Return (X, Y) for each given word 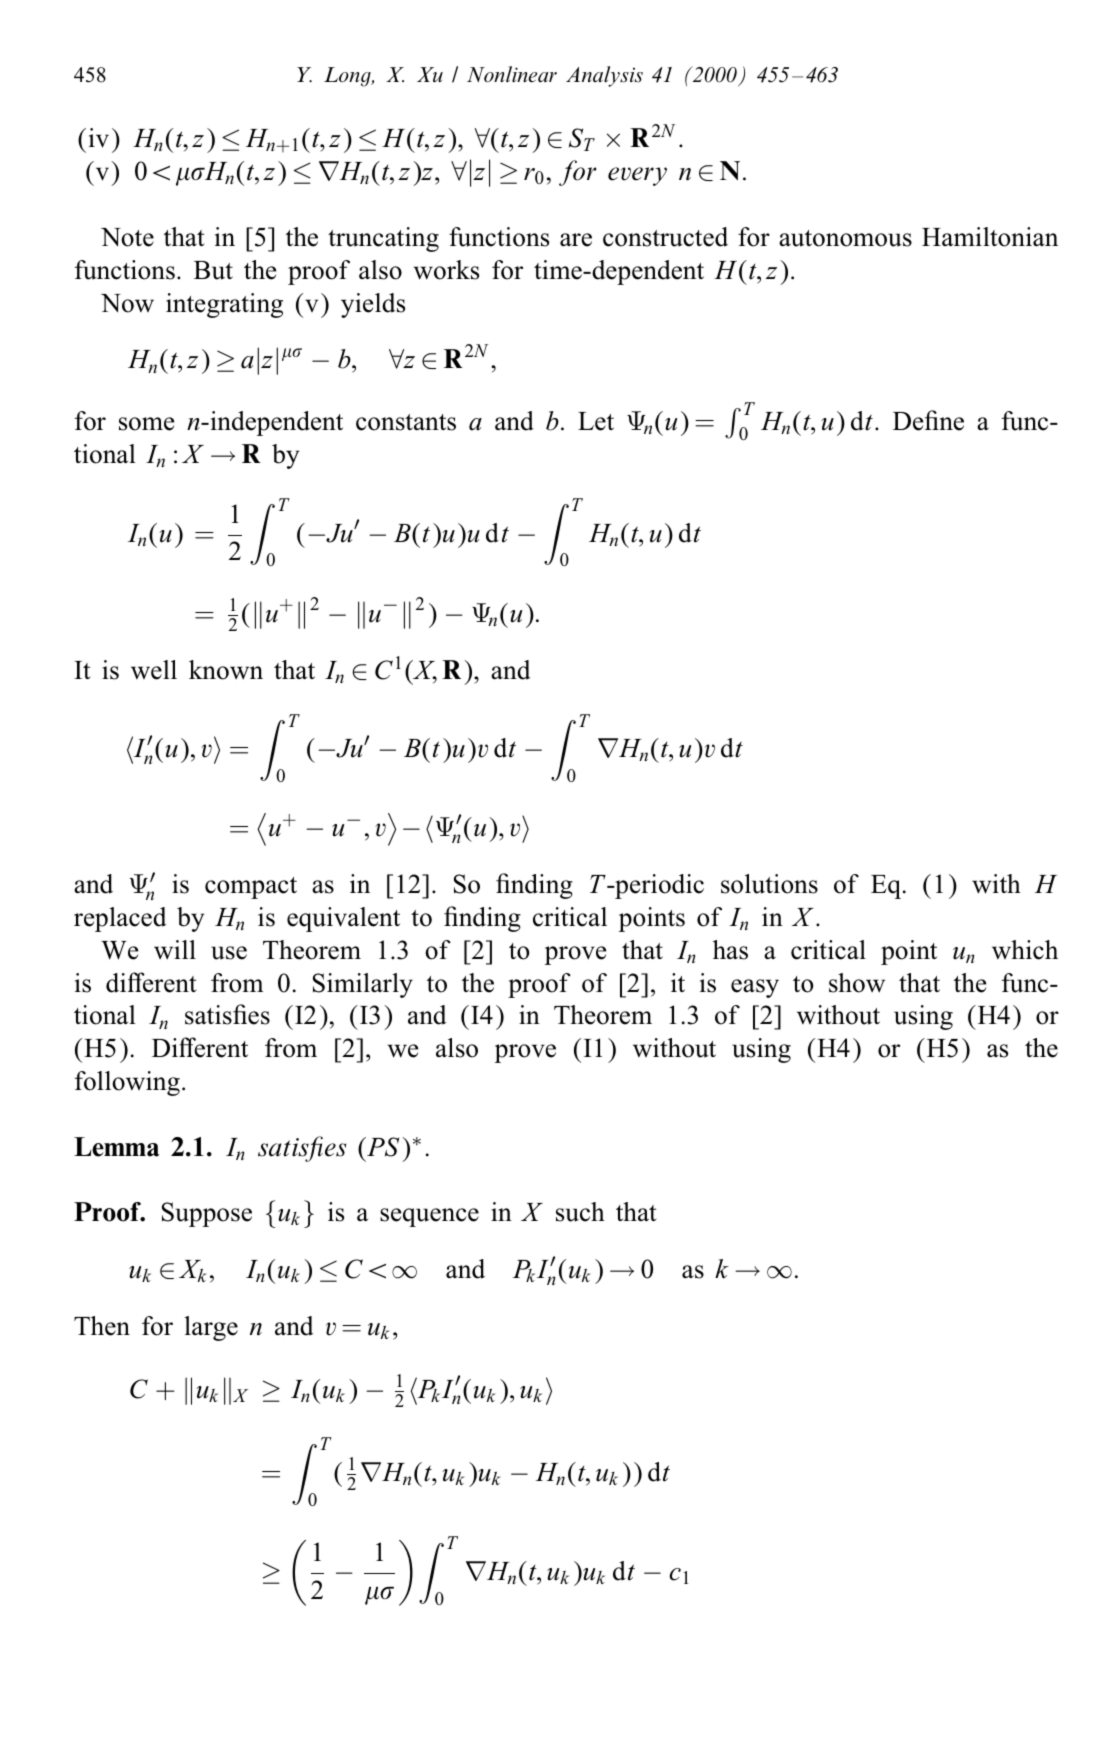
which (1025, 950)
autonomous (845, 238)
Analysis (604, 76)
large (211, 1328)
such (580, 1212)
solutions (769, 884)
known (226, 670)
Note (127, 237)
